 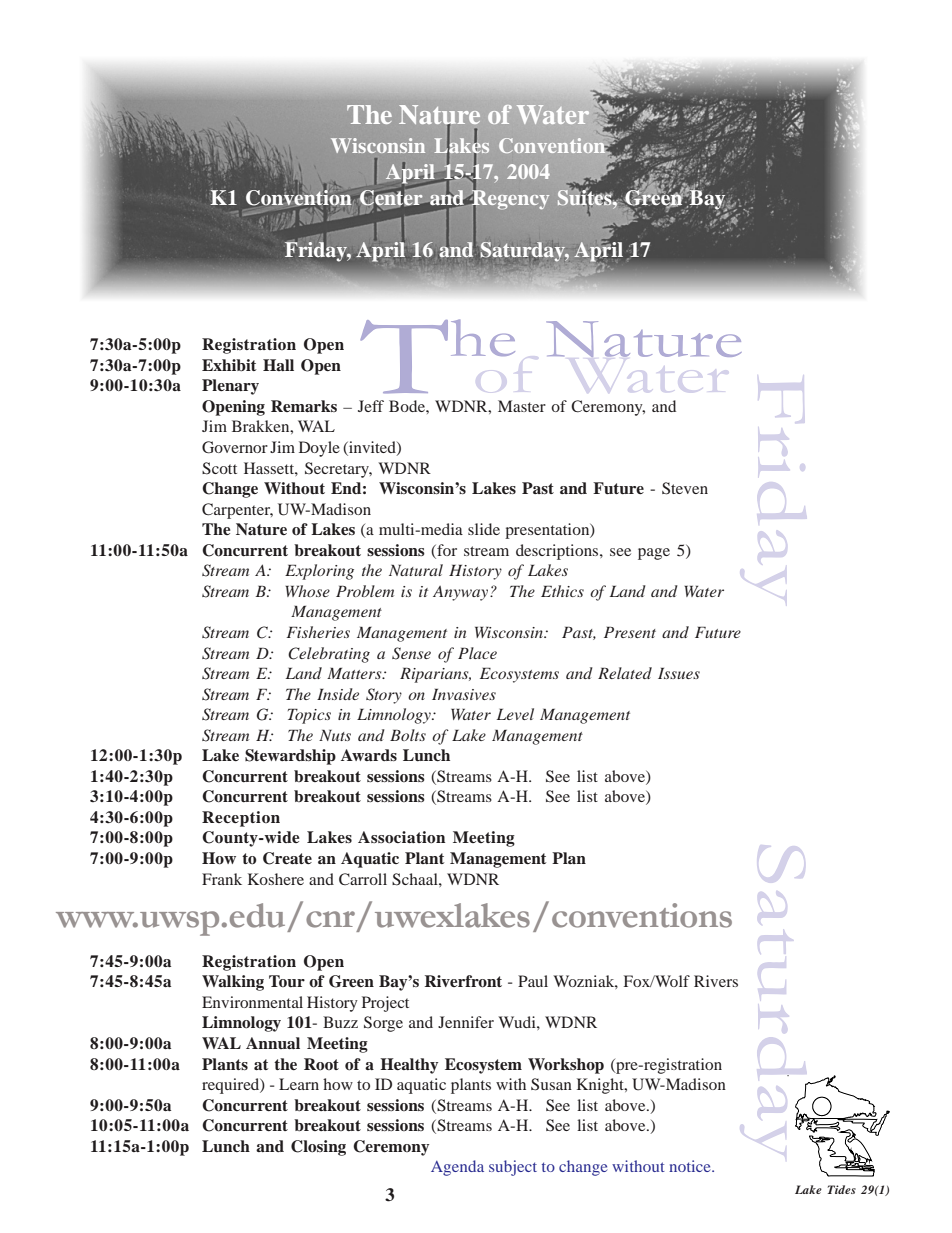 I want to click on Master, so click(x=522, y=406).
